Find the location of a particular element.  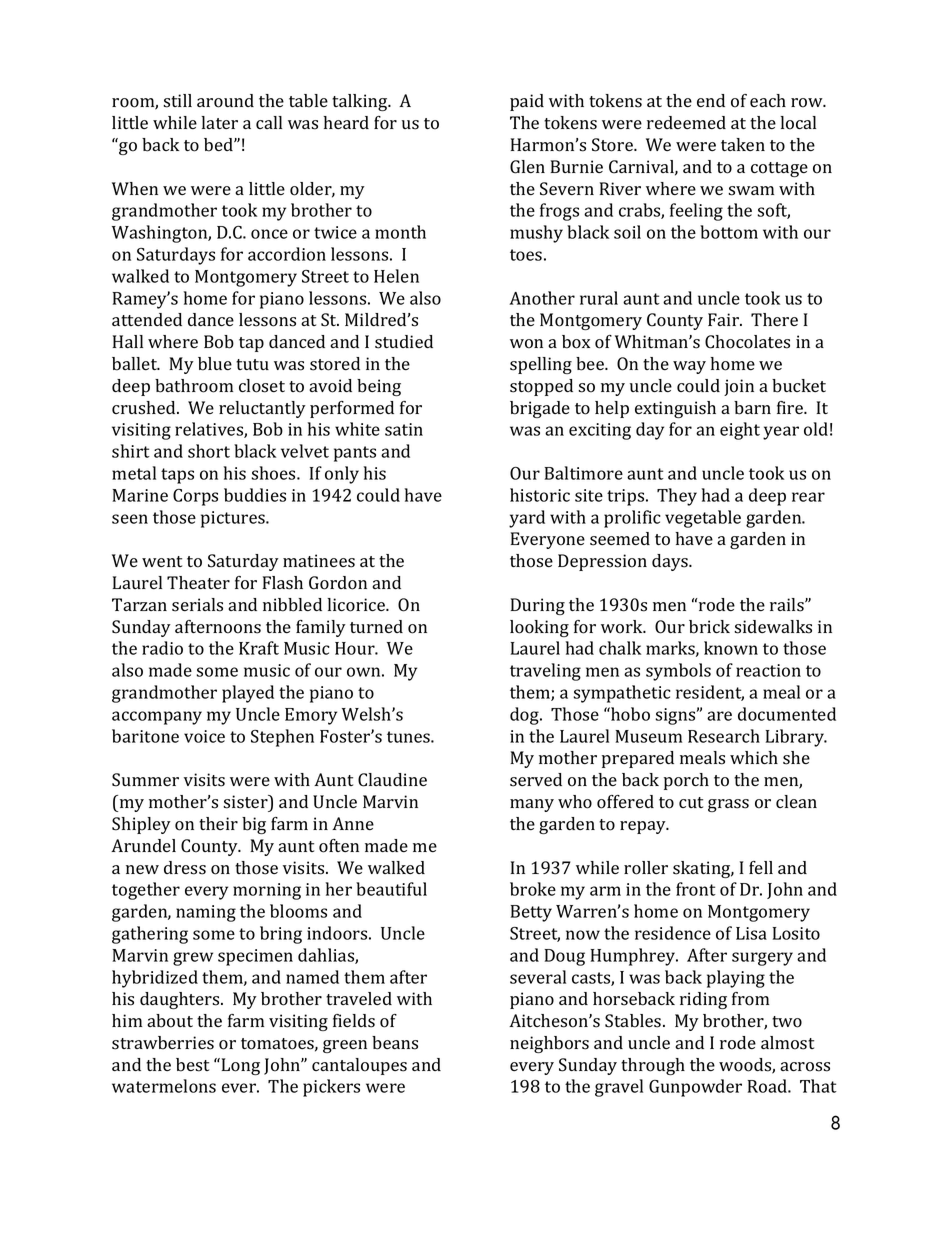

reaction is located at coordinates (768, 670).
